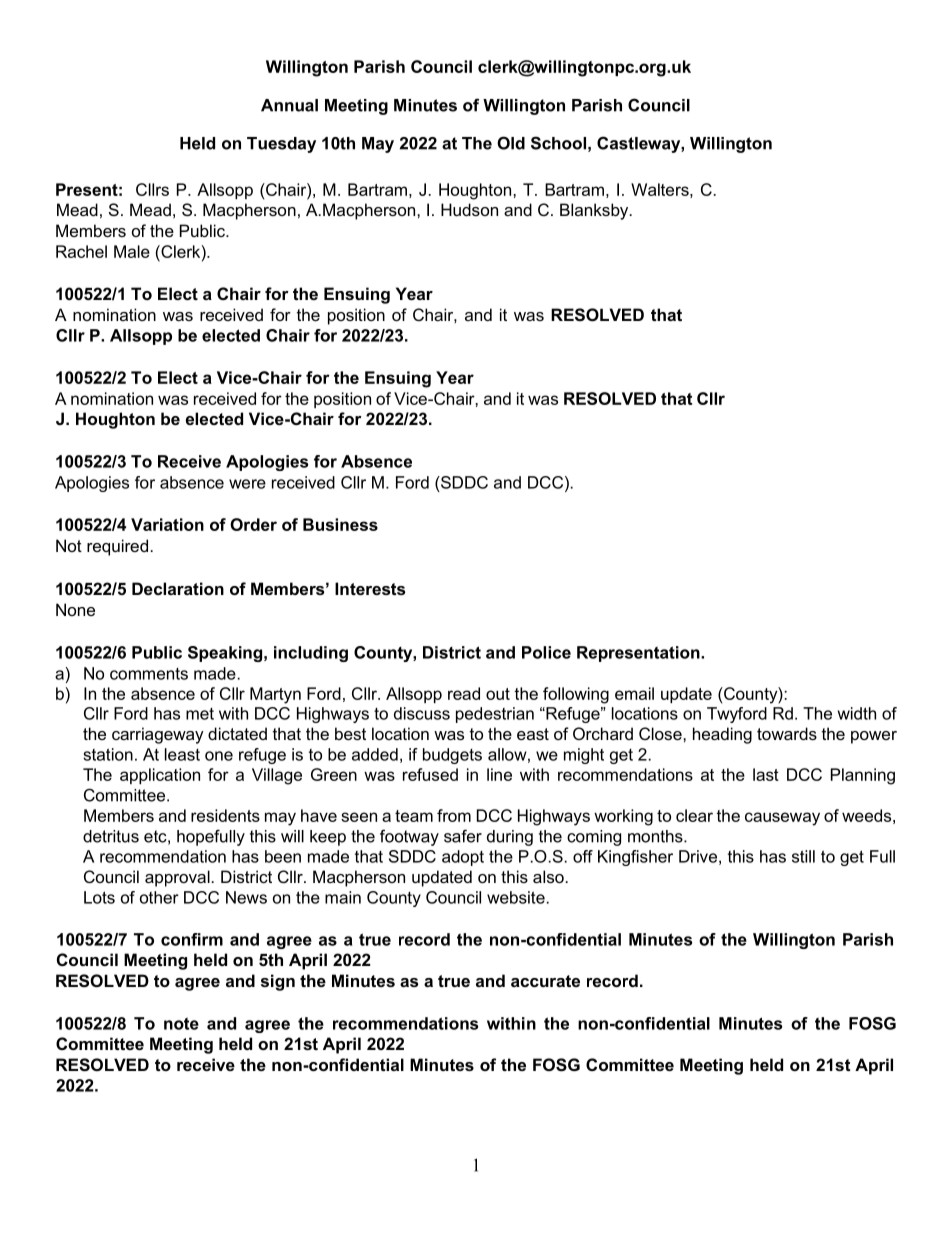 Image resolution: width=952 pixels, height=1233 pixels. What do you see at coordinates (340, 524) in the screenshot?
I see `Business` at bounding box center [340, 524].
